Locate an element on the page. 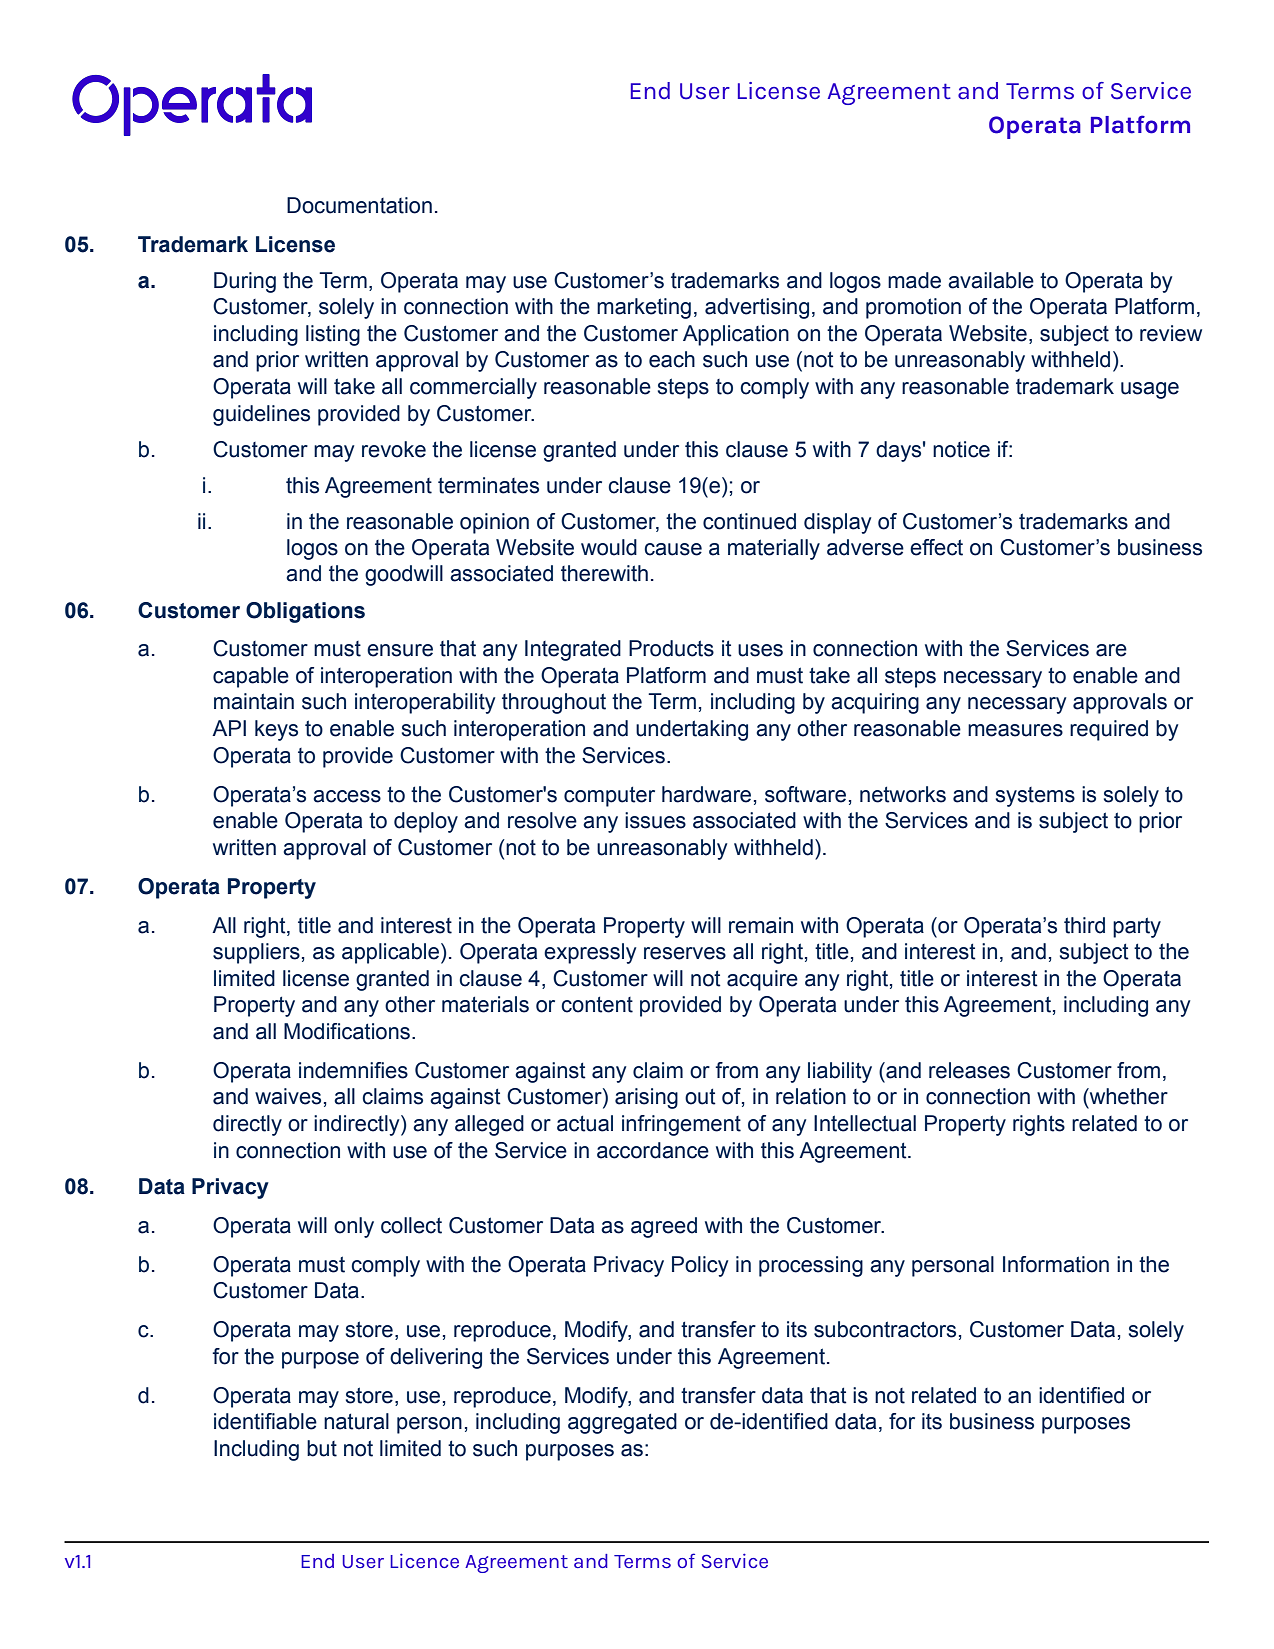 The height and width of the image is (1649, 1274). marketing is located at coordinates (644, 308).
